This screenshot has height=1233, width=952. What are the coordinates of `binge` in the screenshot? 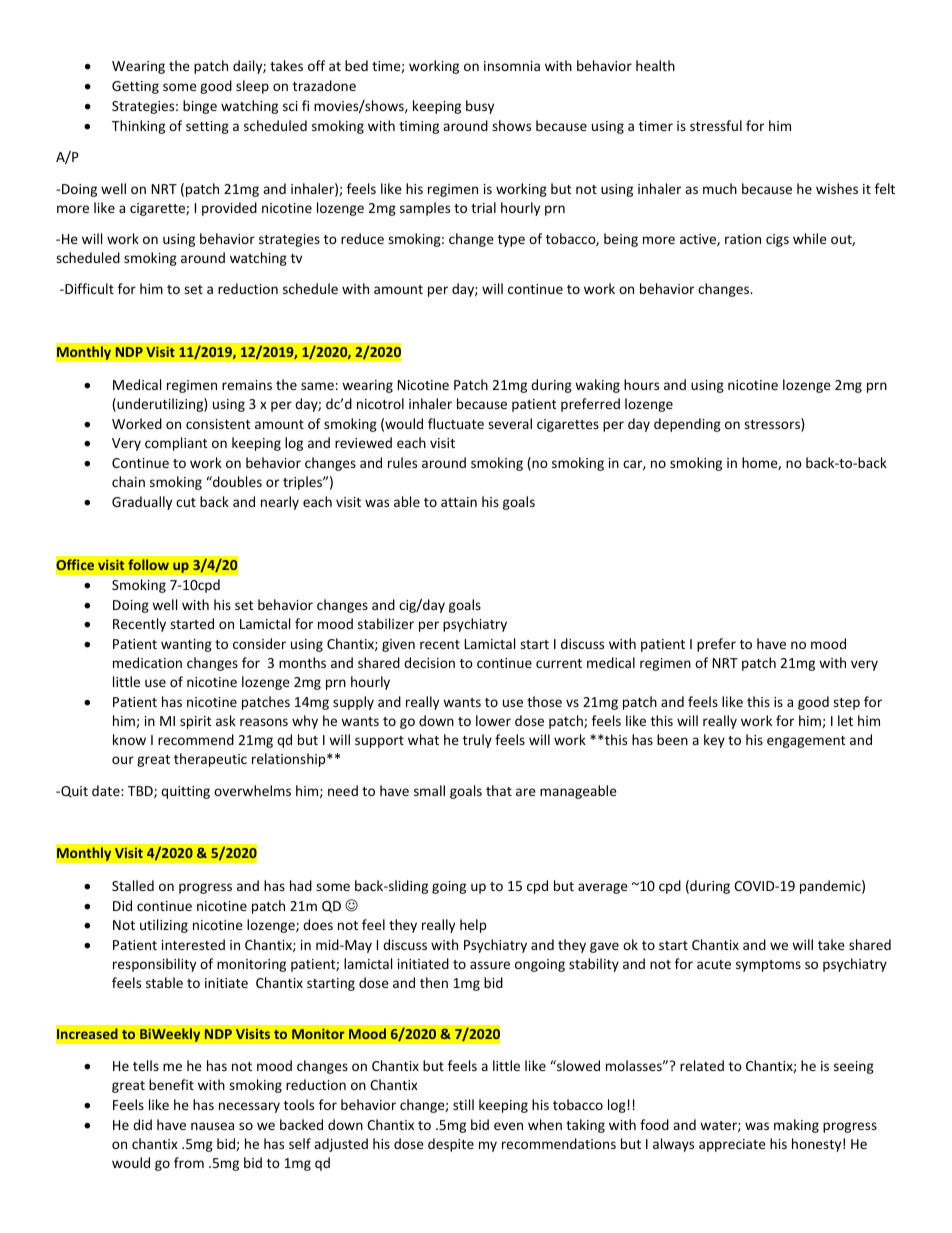 It's located at (200, 107).
